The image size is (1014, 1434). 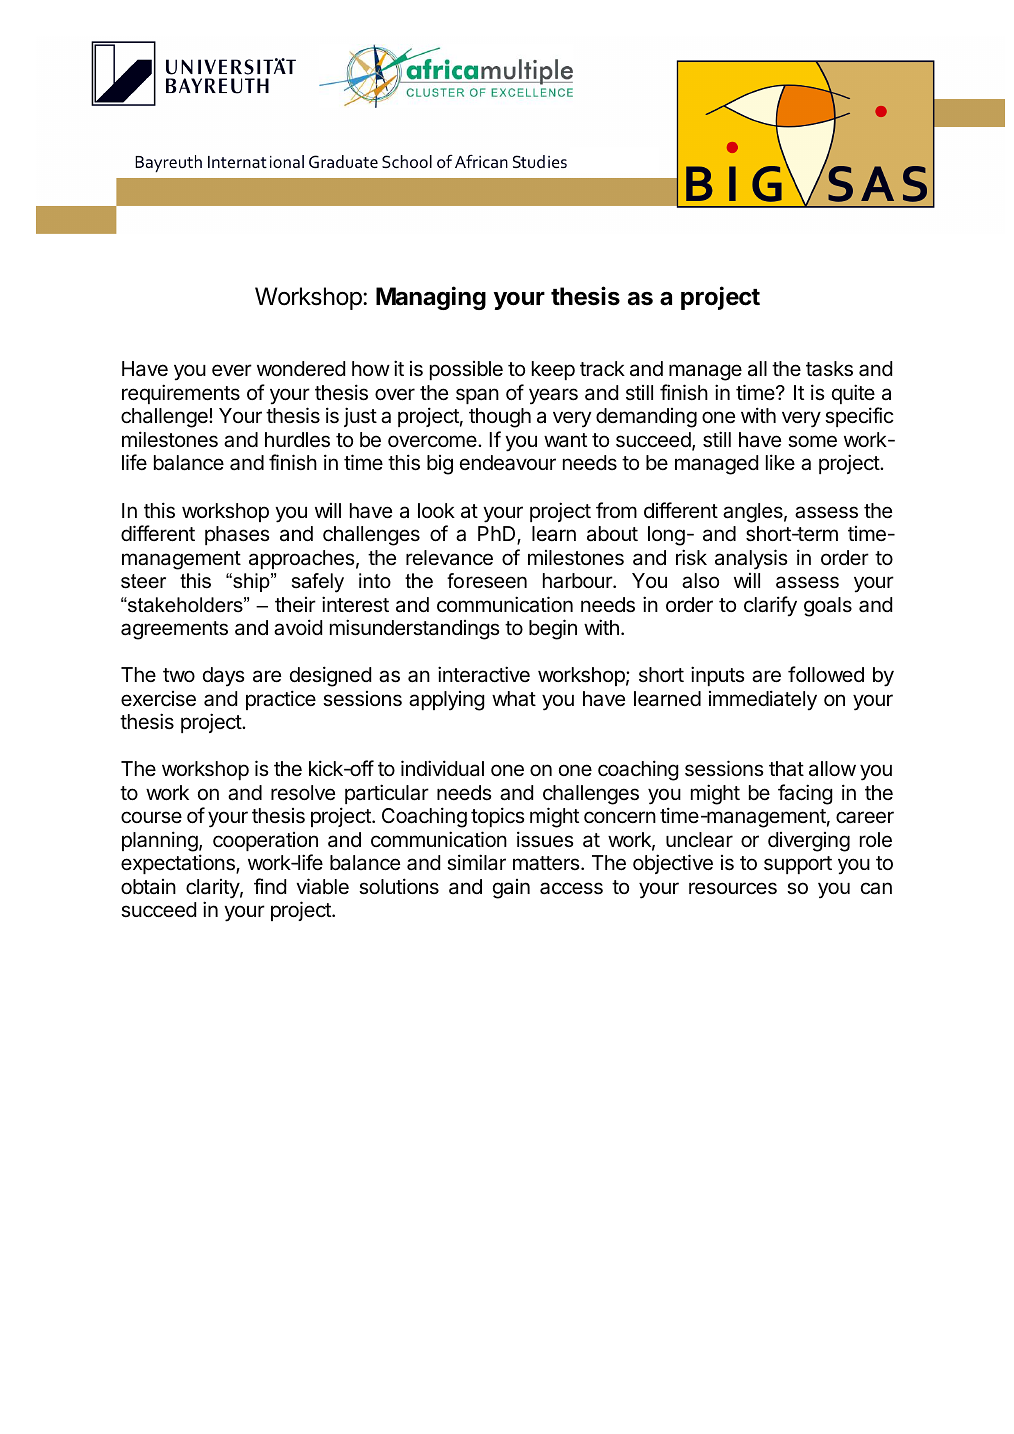 I want to click on similar, so click(x=476, y=862).
